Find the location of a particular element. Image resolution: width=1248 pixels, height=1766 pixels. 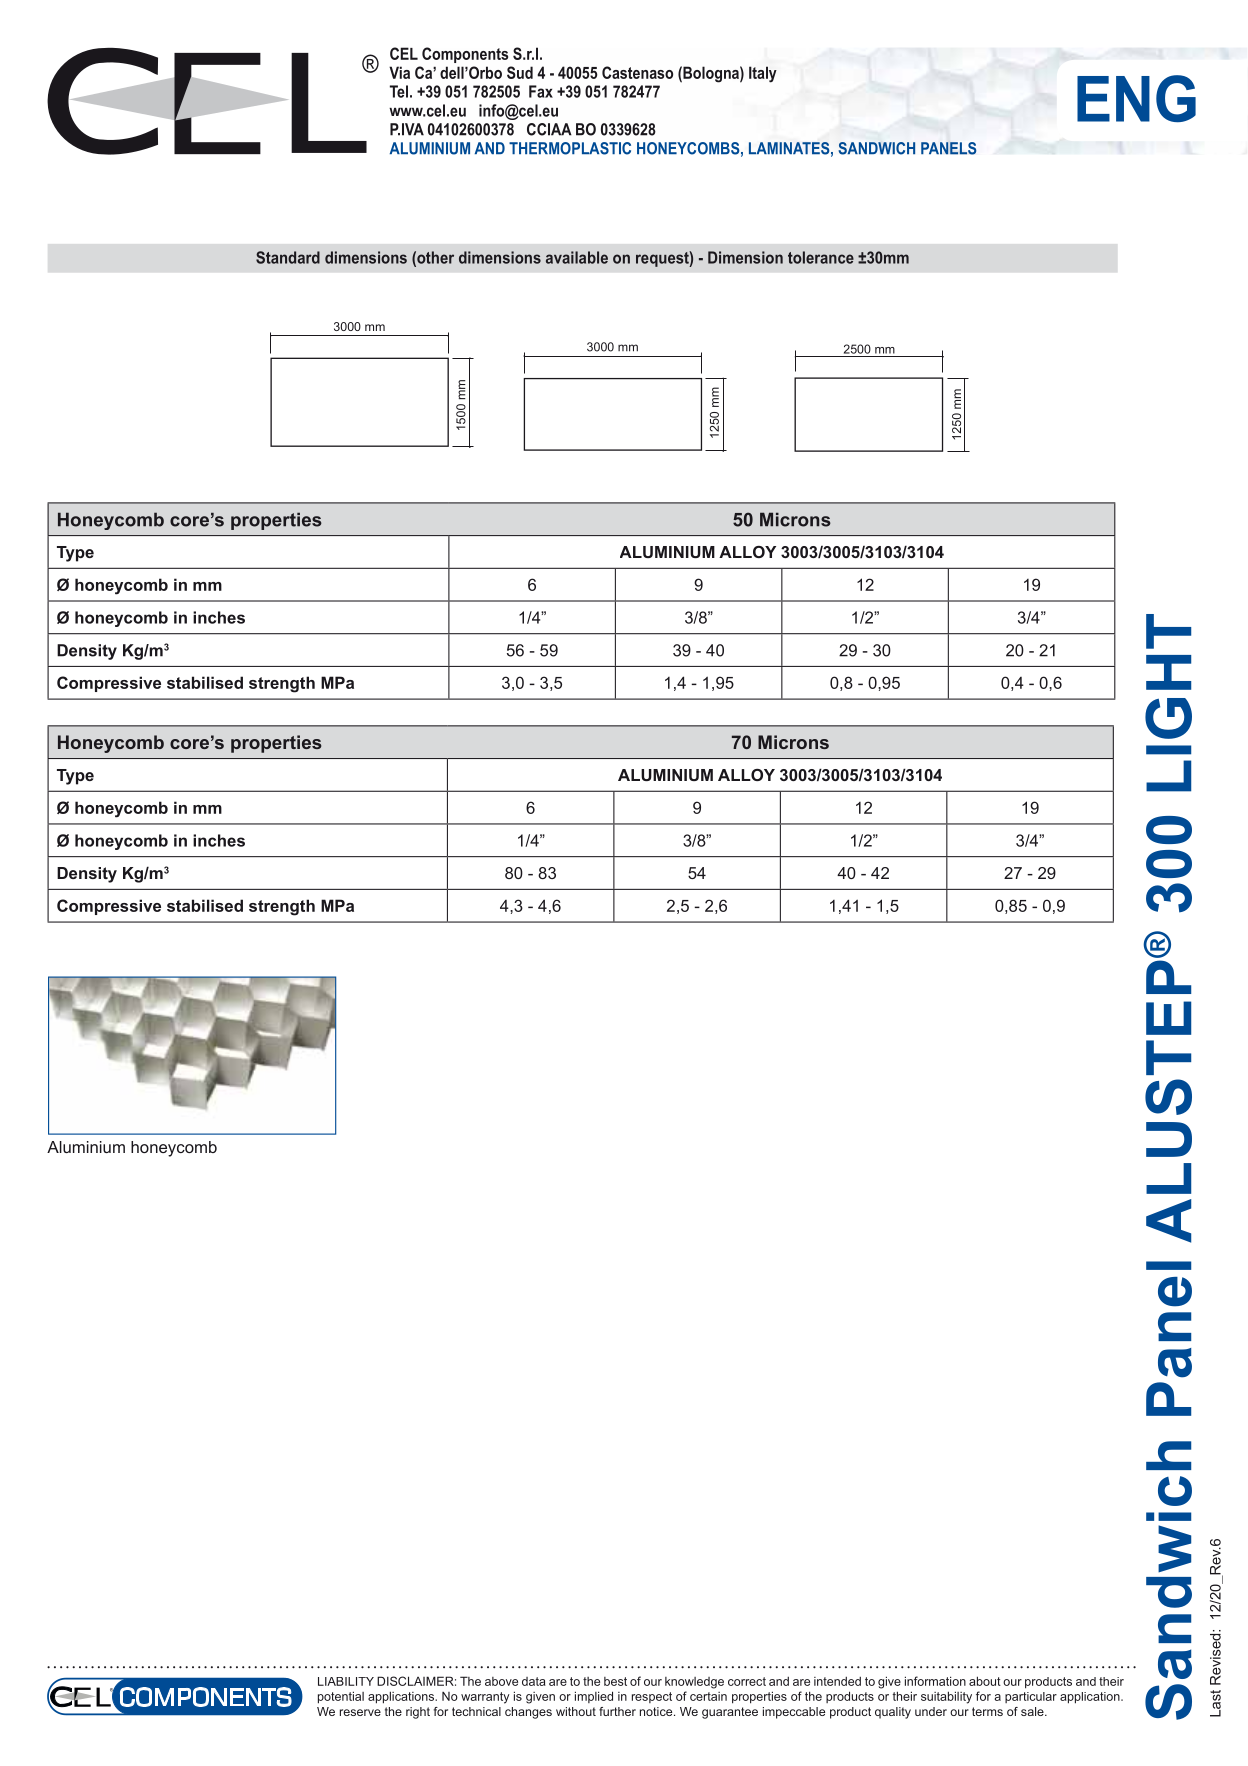

about is located at coordinates (985, 1681).
